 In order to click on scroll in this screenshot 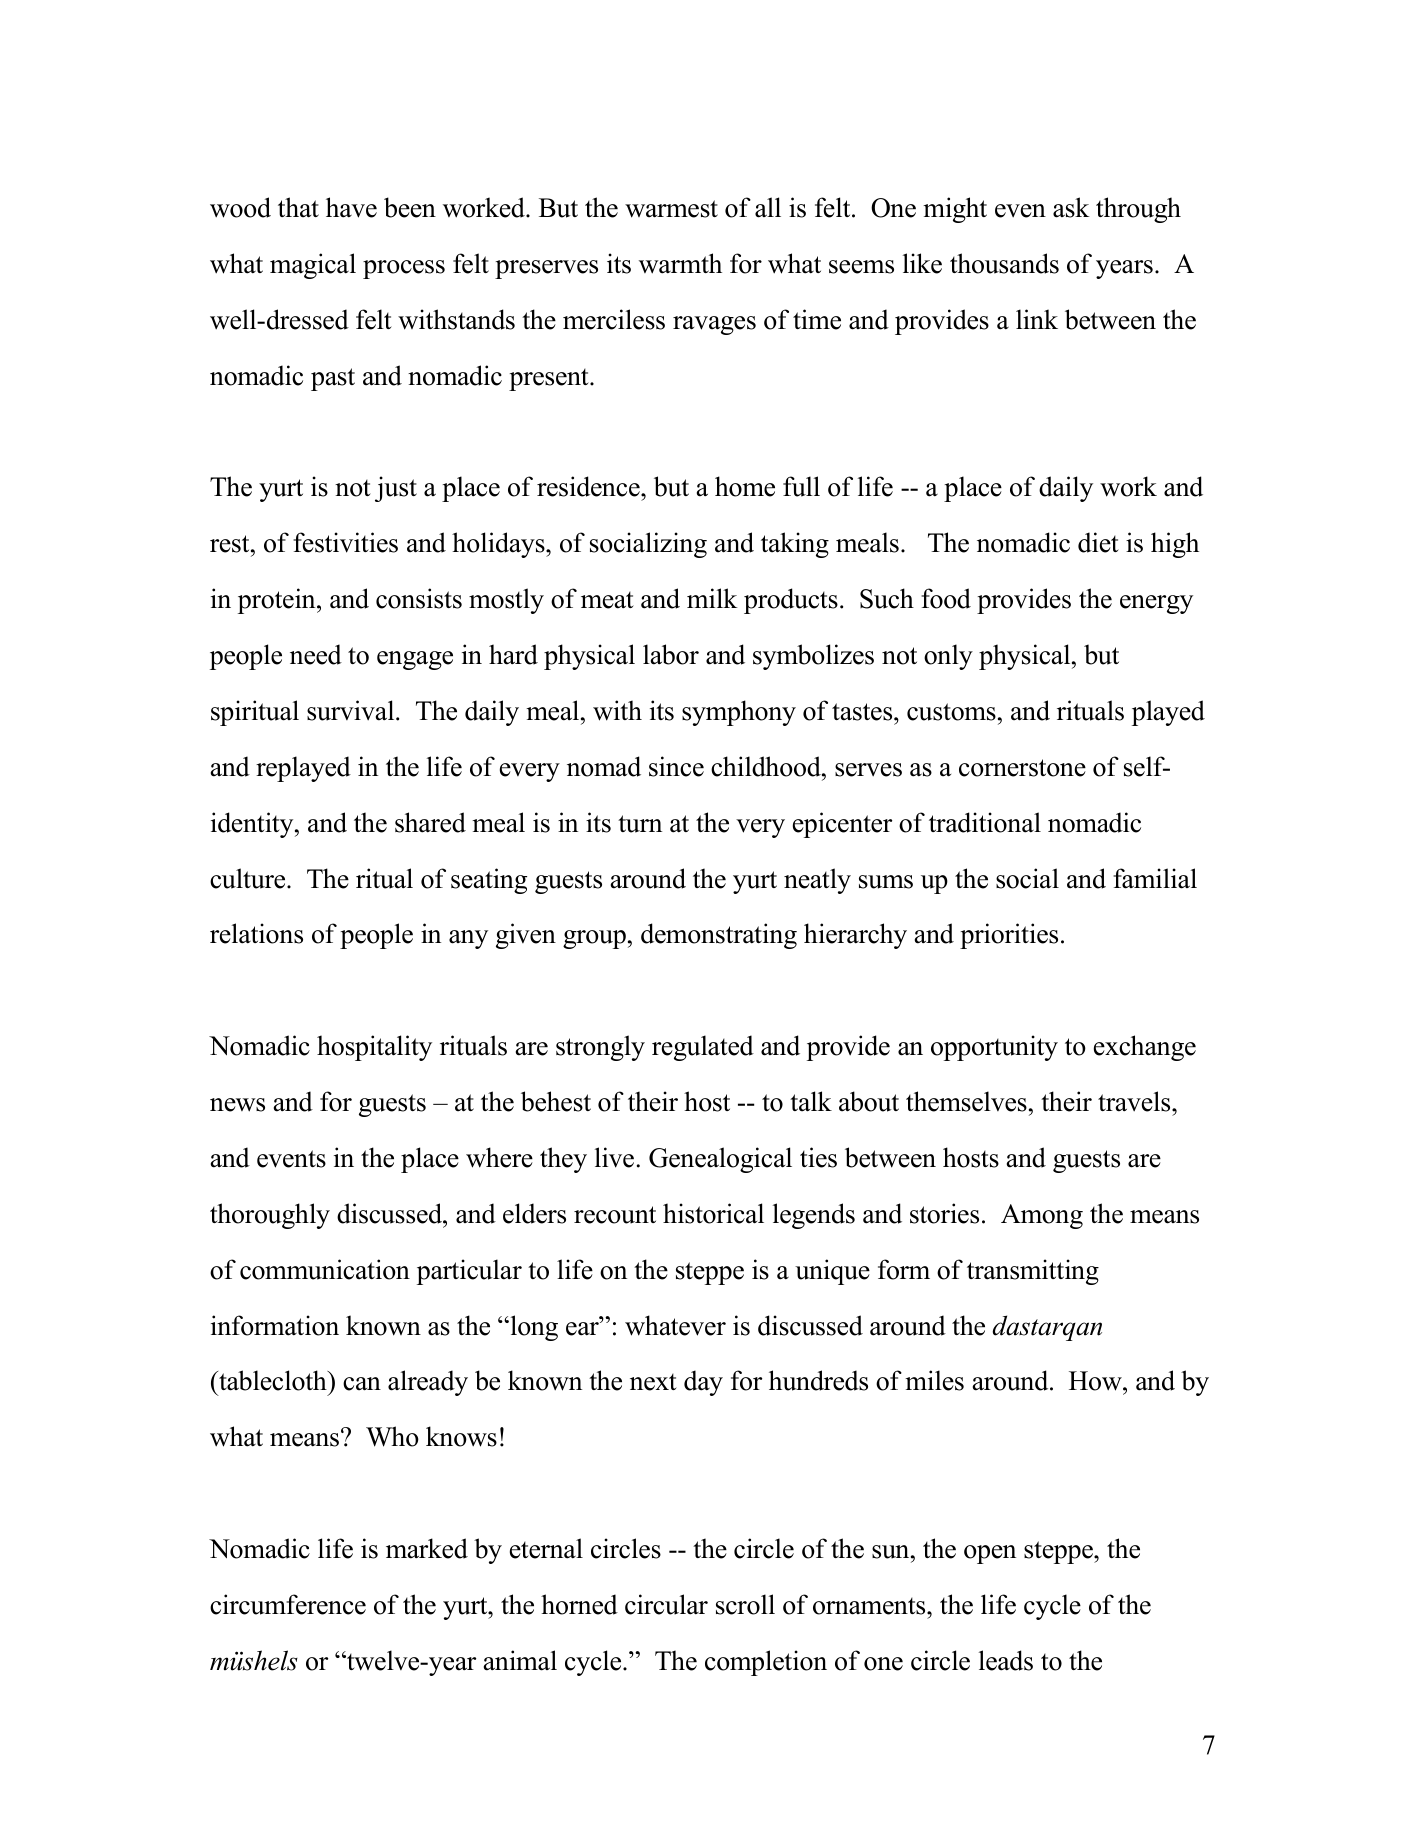, I will do `click(745, 1604)`.
